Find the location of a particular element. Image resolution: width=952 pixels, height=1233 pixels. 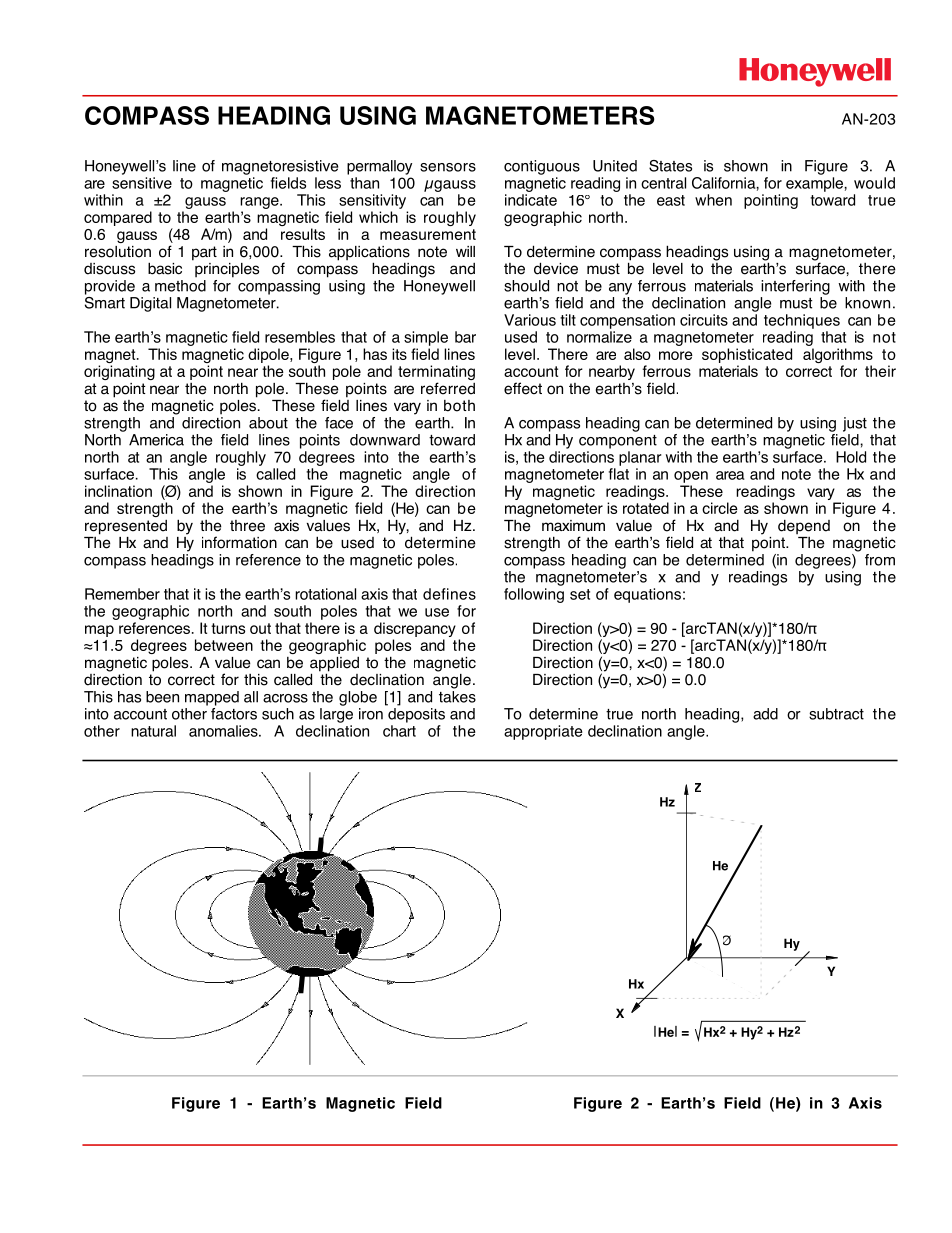

Various is located at coordinates (530, 320).
